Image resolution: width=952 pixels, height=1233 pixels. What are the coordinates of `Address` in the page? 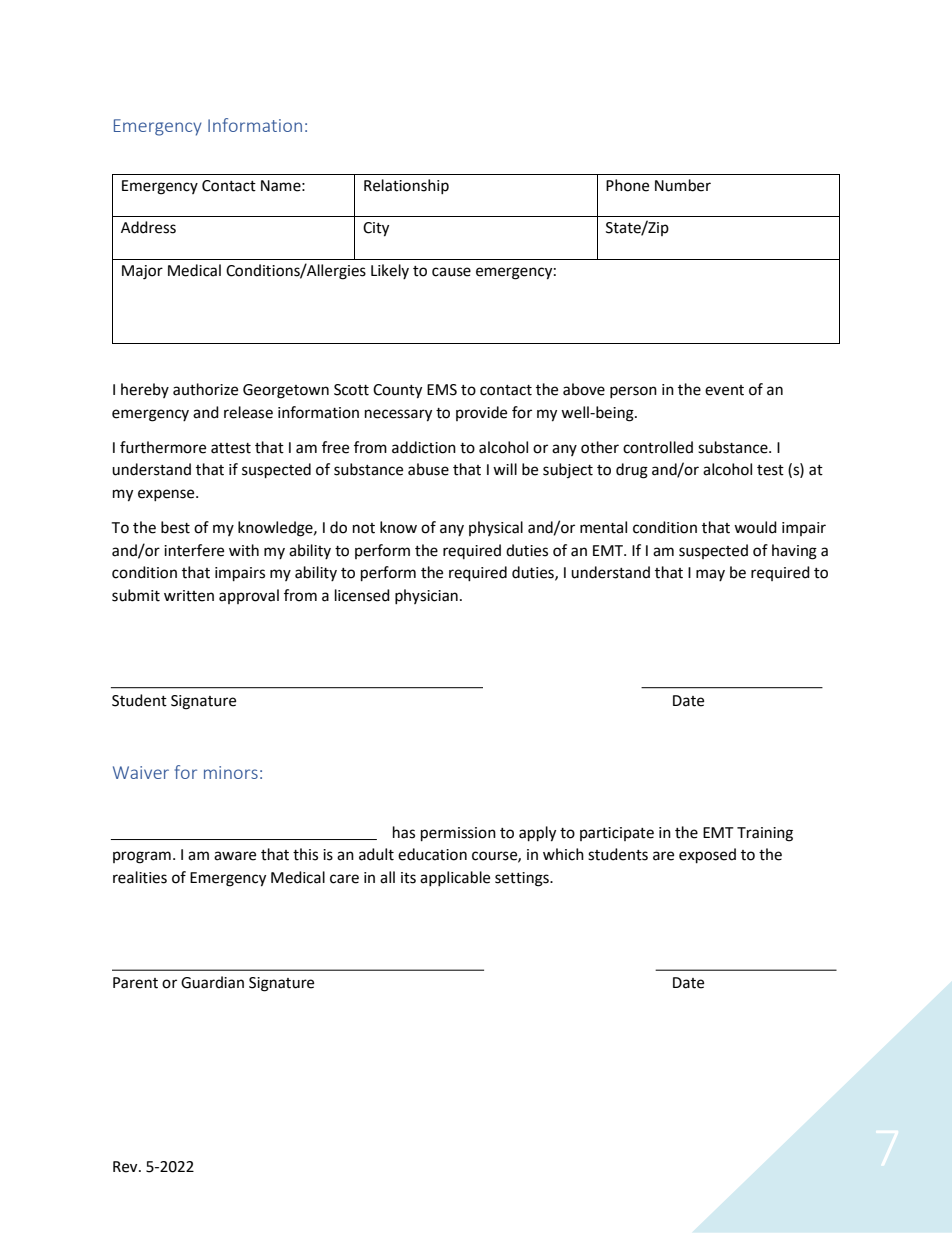 It's located at (148, 227).
